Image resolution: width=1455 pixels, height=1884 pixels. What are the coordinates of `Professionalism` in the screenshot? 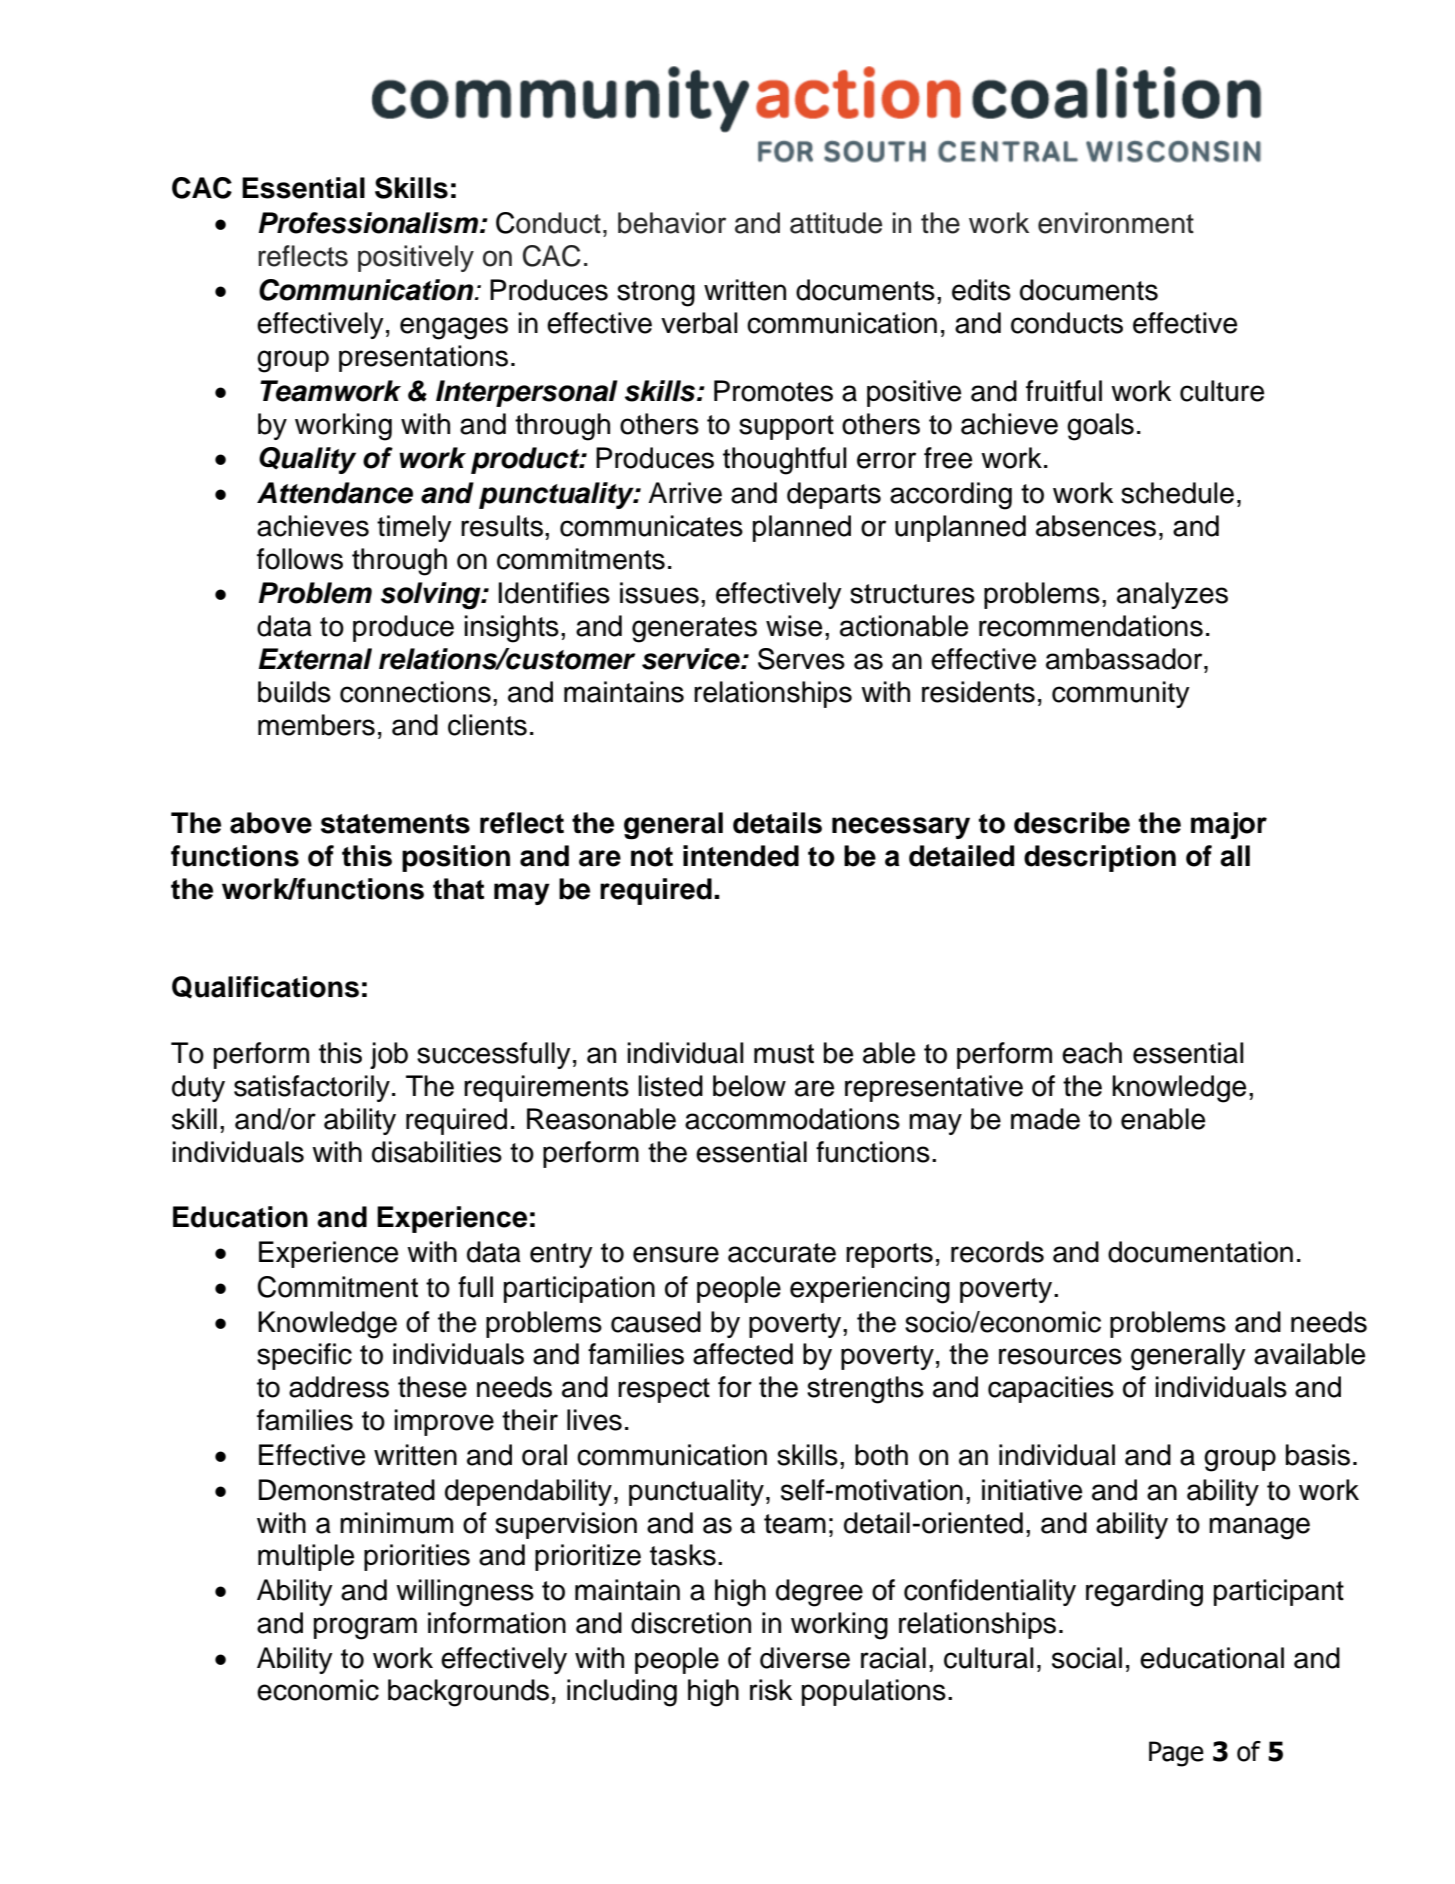 It's located at (368, 223).
